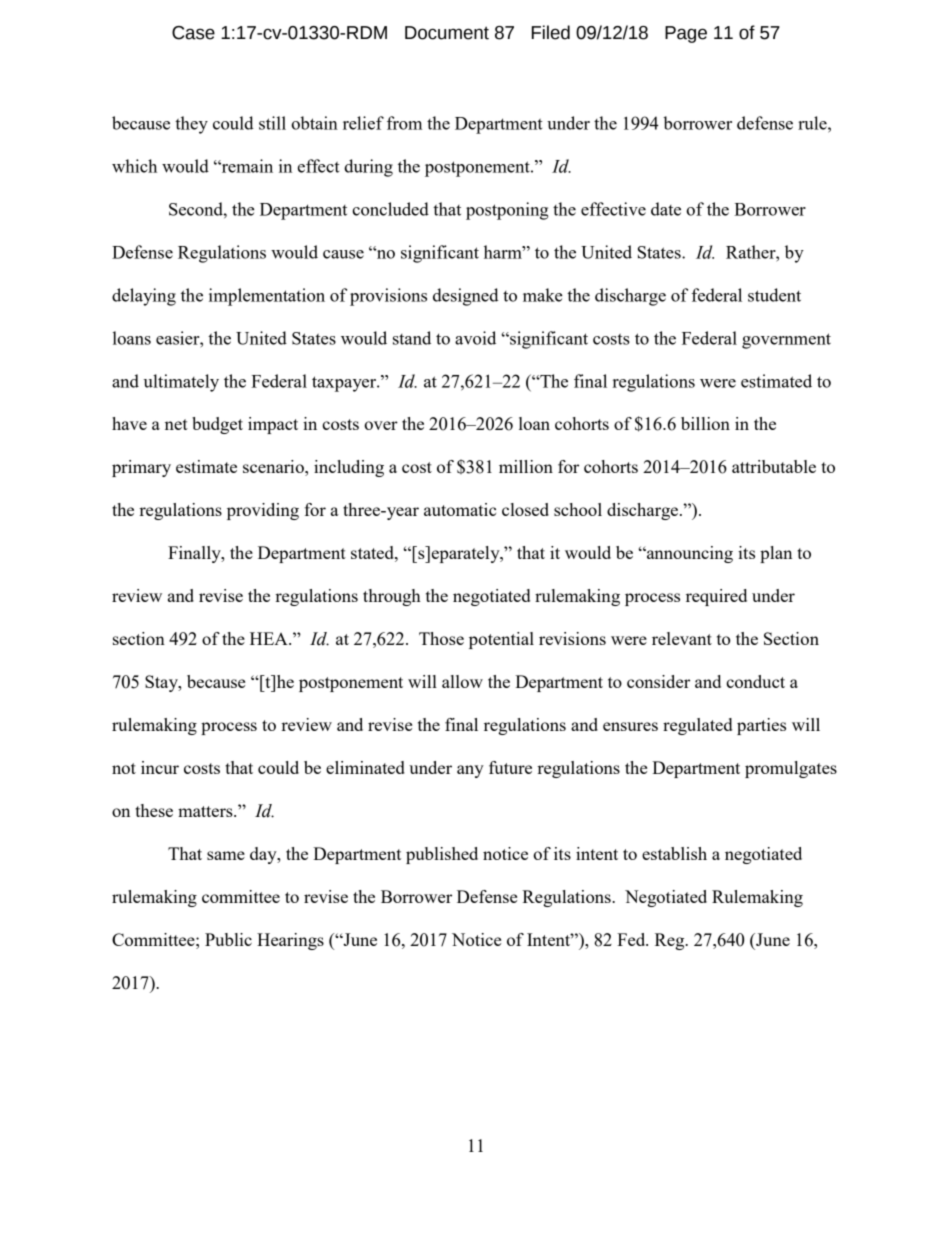  What do you see at coordinates (697, 726) in the page?
I see `regulated` at bounding box center [697, 726].
